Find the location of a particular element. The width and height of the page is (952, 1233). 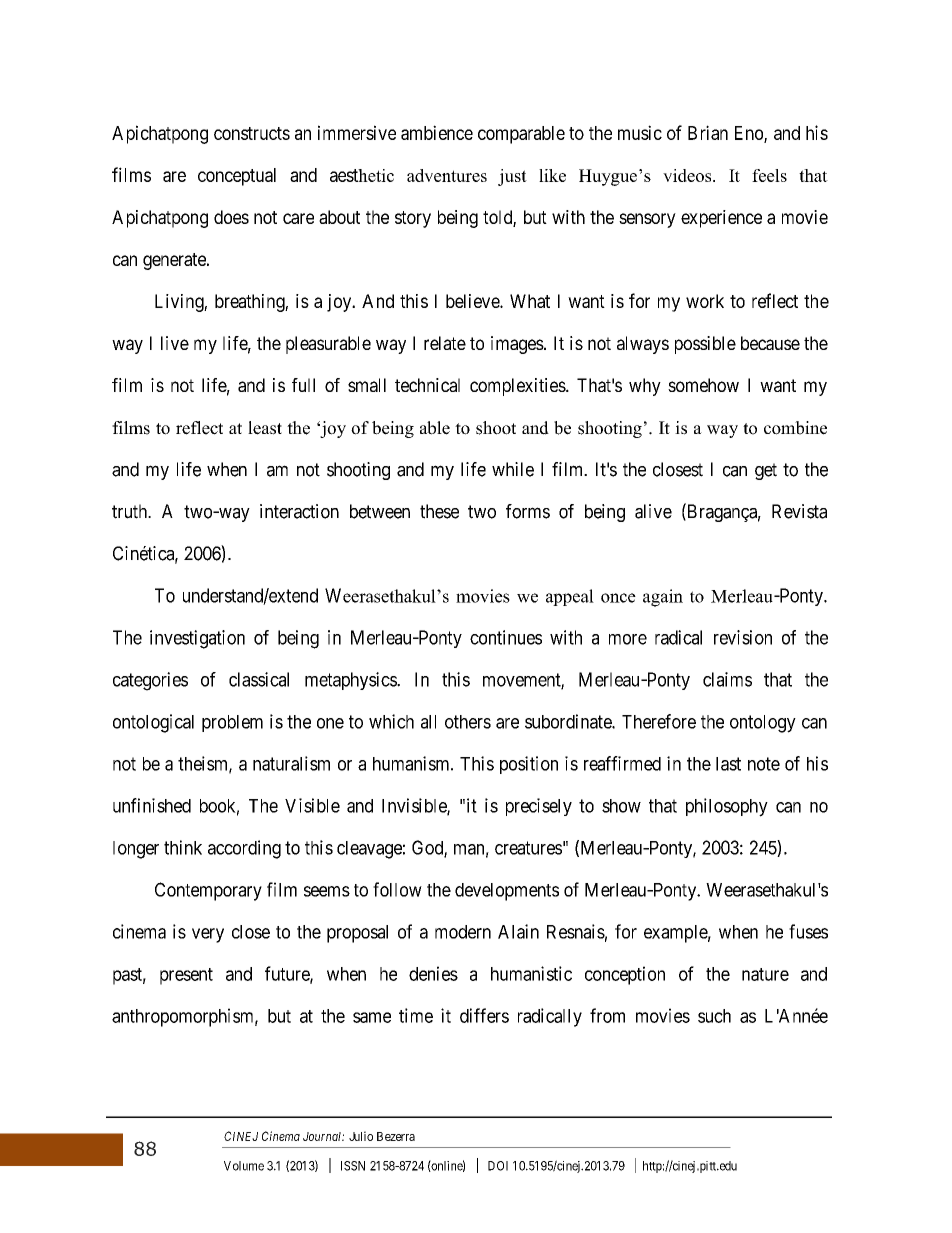

Volume is located at coordinates (244, 1166).
